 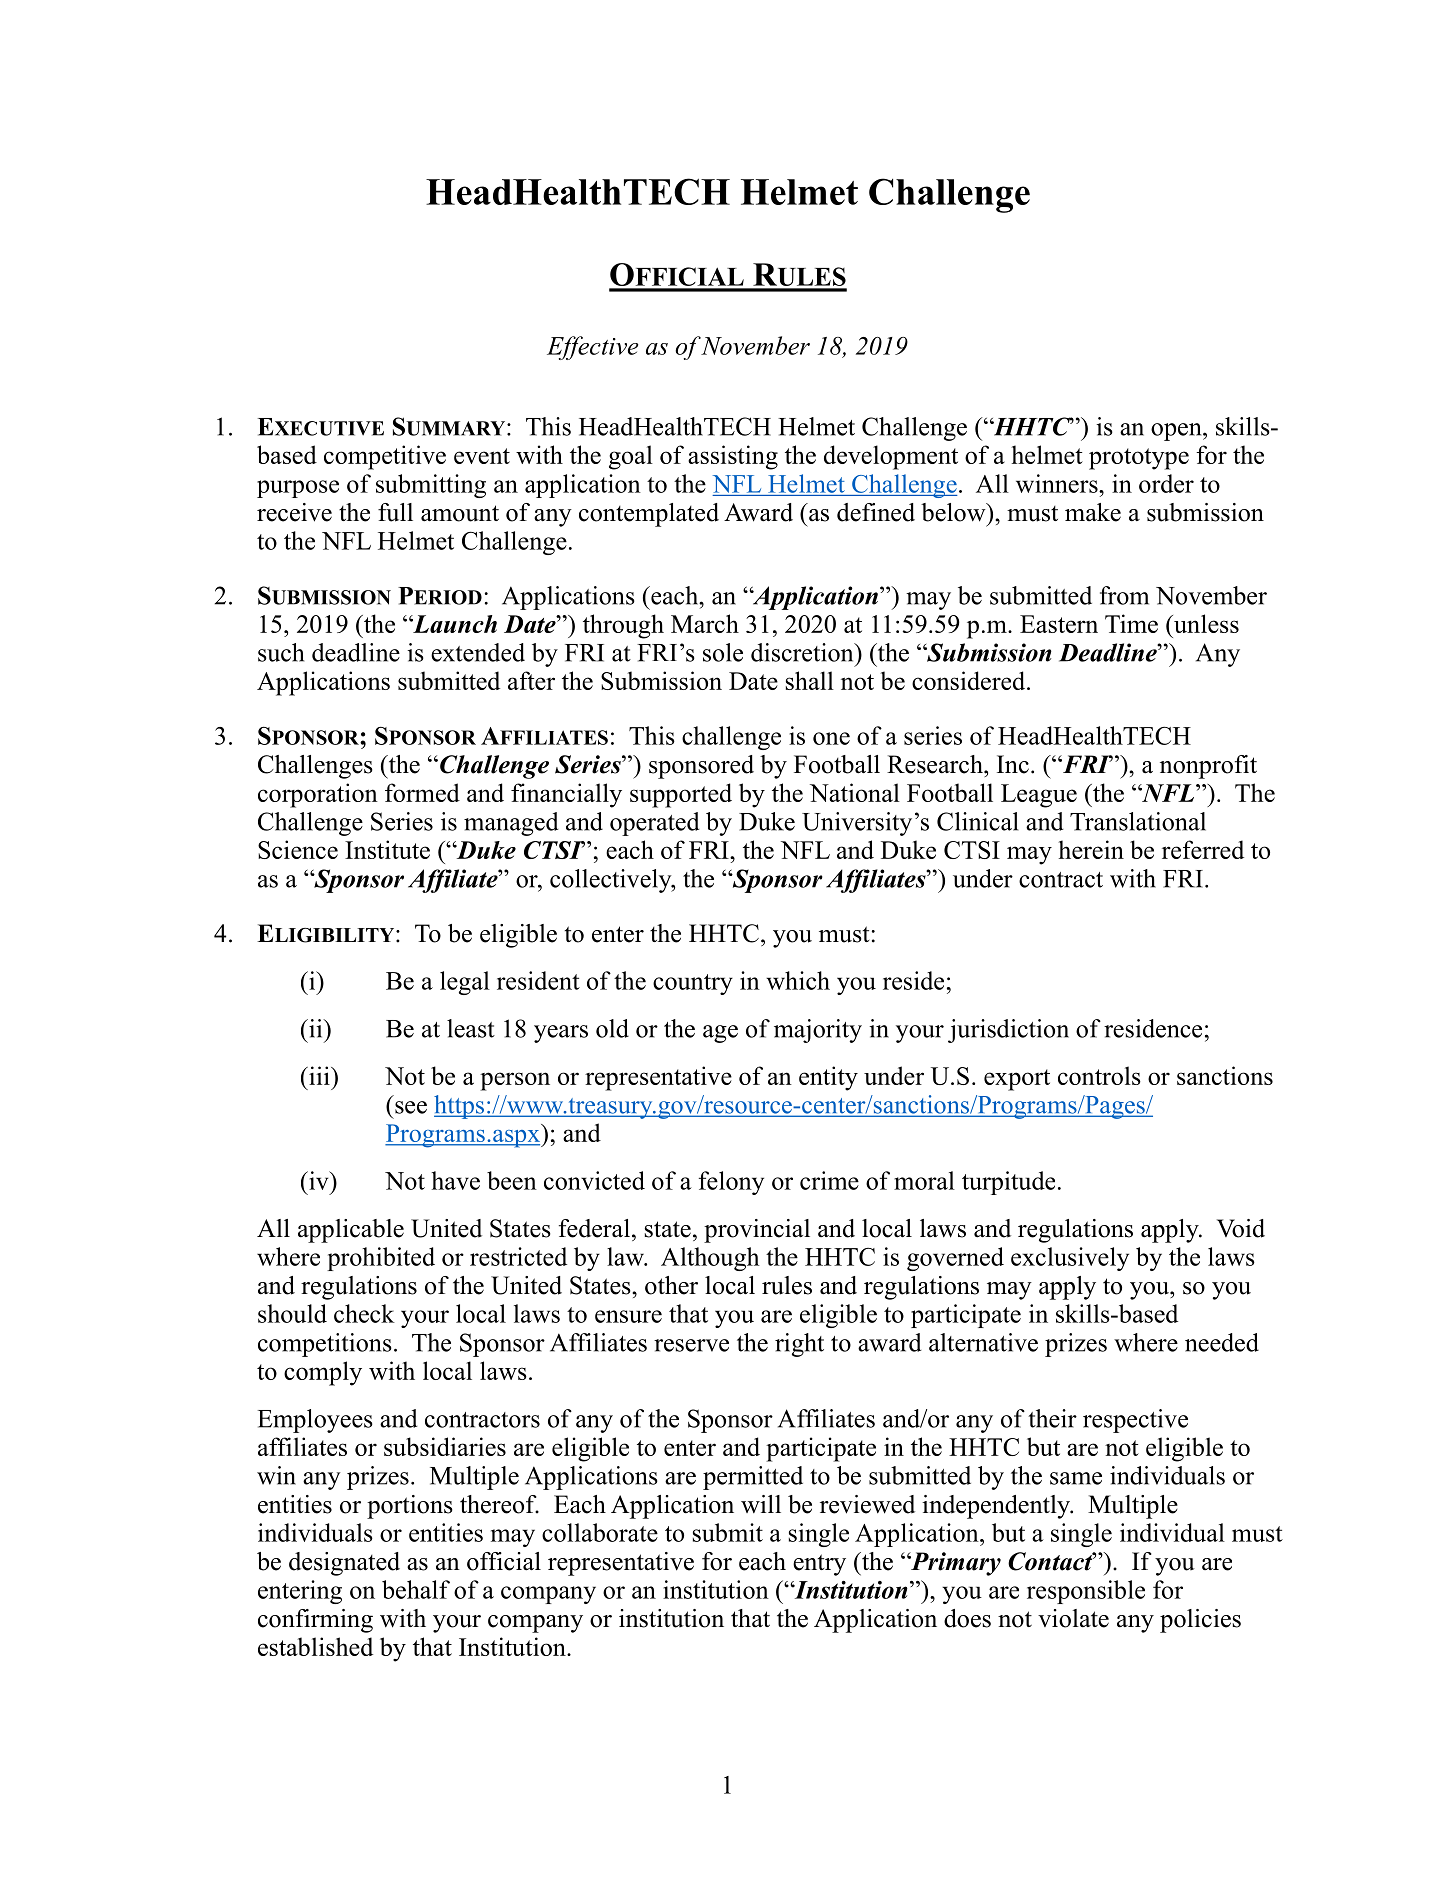 What do you see at coordinates (1138, 821) in the screenshot?
I see `Translational` at bounding box center [1138, 821].
